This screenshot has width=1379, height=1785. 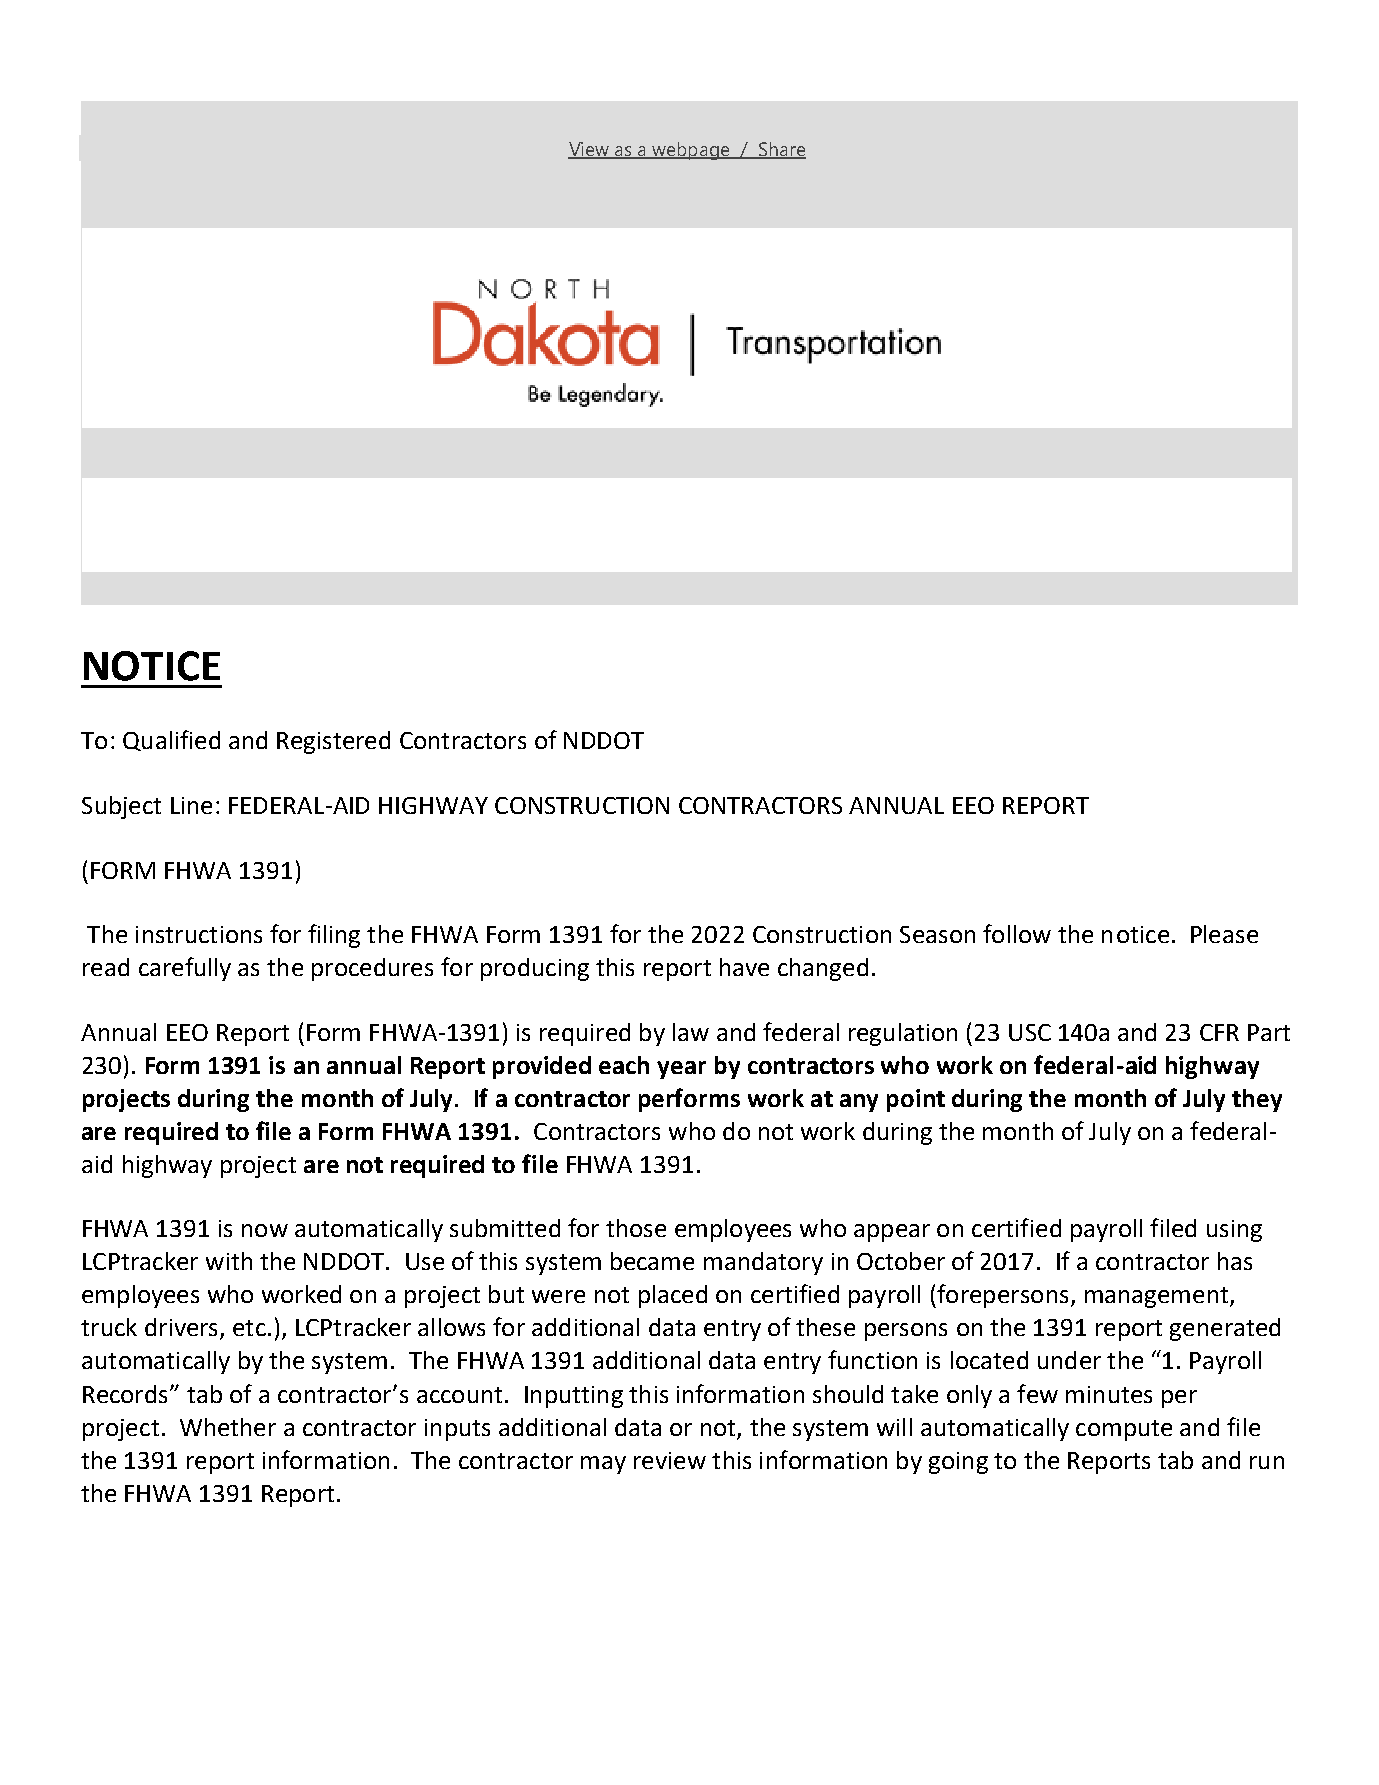 I want to click on Line, so click(x=191, y=805).
